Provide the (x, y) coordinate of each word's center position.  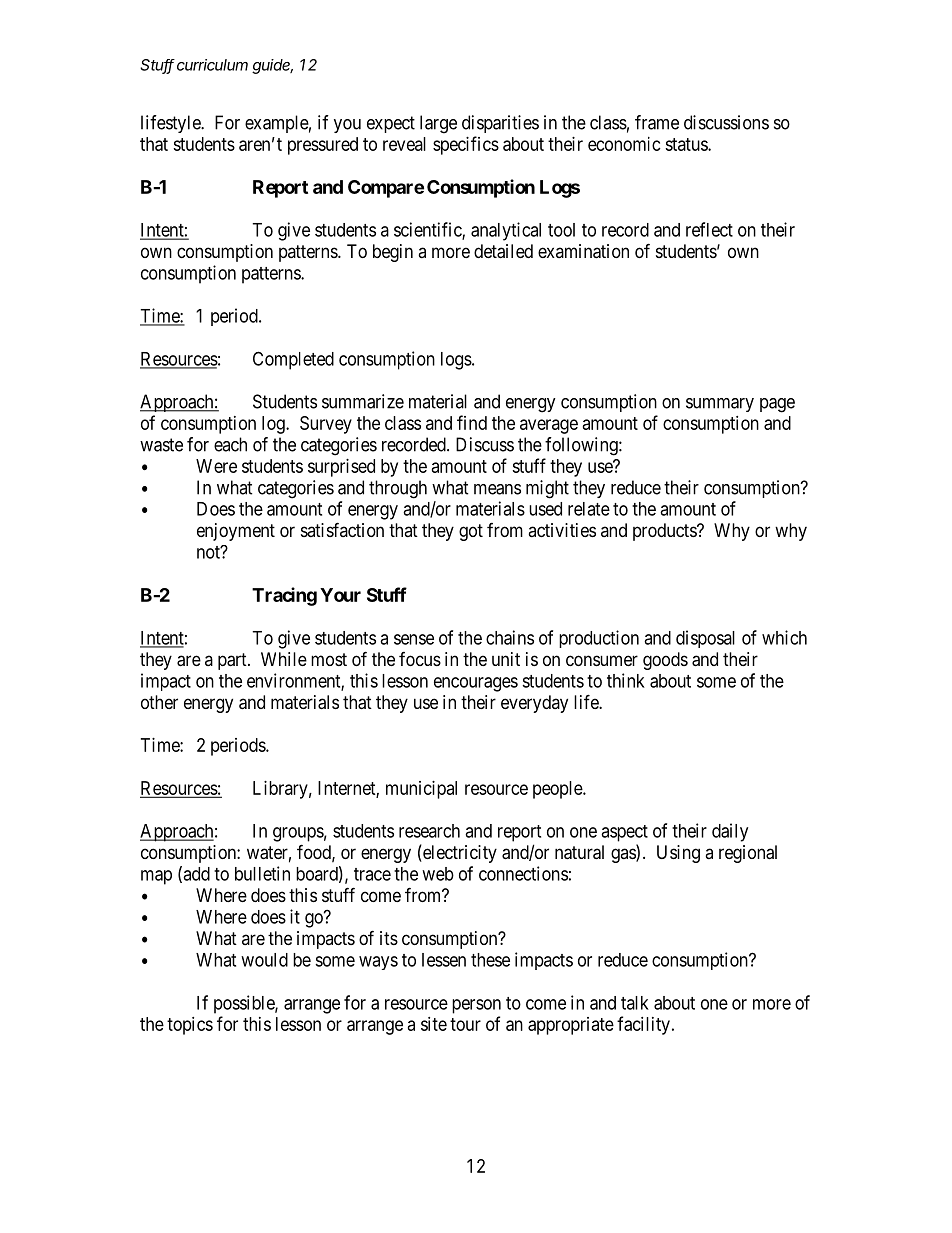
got (471, 532)
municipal (421, 790)
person (476, 1006)
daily (730, 832)
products (665, 532)
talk (635, 1003)
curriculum (212, 65)
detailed (503, 251)
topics (190, 1026)
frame (657, 122)
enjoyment (236, 532)
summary (720, 405)
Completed (293, 360)
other (159, 702)
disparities (500, 124)
